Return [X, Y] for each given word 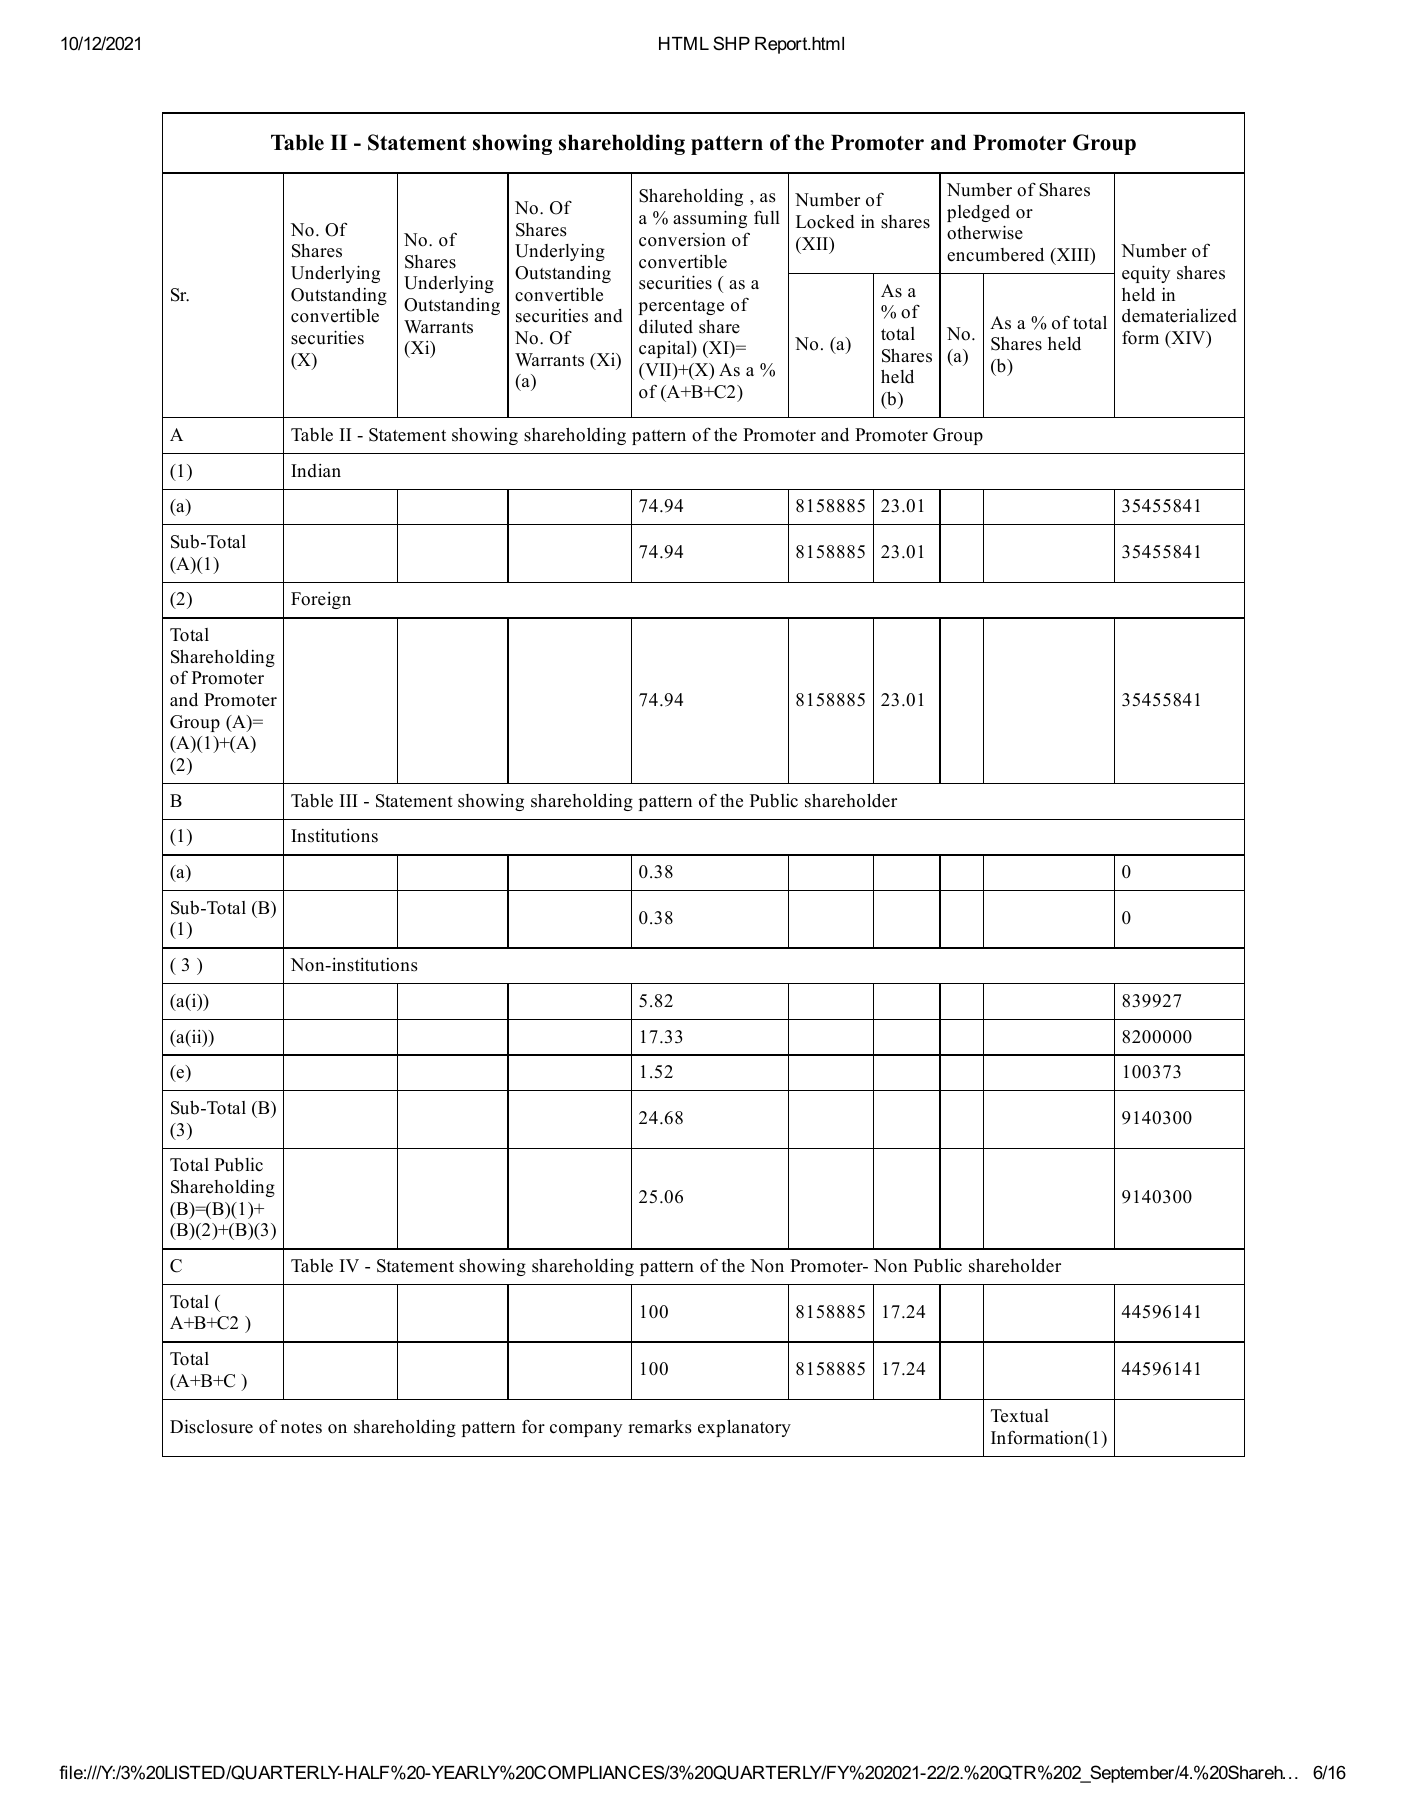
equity [1146, 274]
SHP [731, 43]
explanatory [744, 1428]
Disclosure [211, 1426]
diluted [666, 326]
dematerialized [1179, 316]
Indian [316, 471]
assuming [710, 219]
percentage [681, 307]
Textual [1020, 1416]
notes [301, 1428]
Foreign [321, 600]
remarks [660, 1427]
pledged [978, 213]
